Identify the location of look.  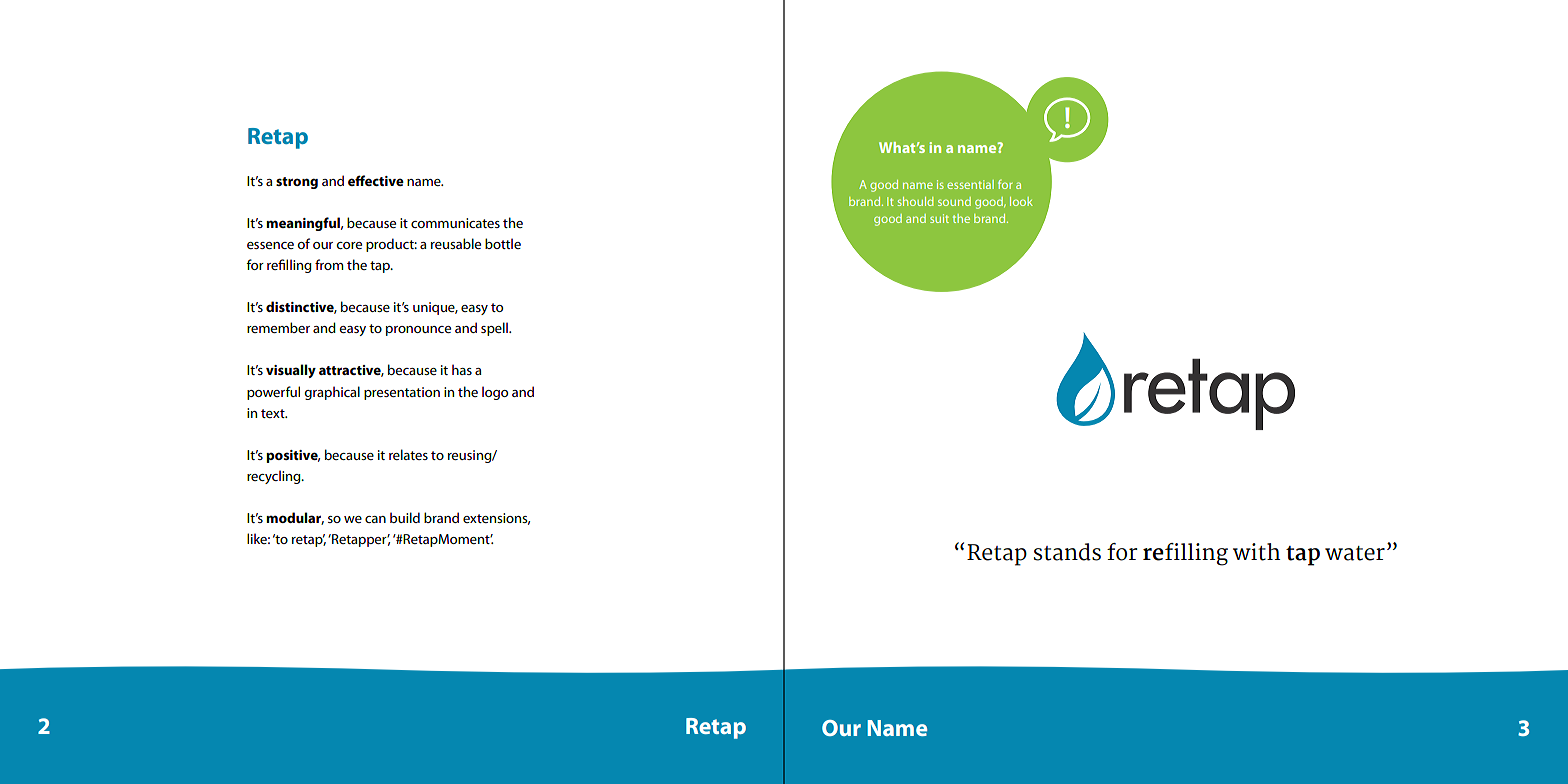
(1021, 201).
